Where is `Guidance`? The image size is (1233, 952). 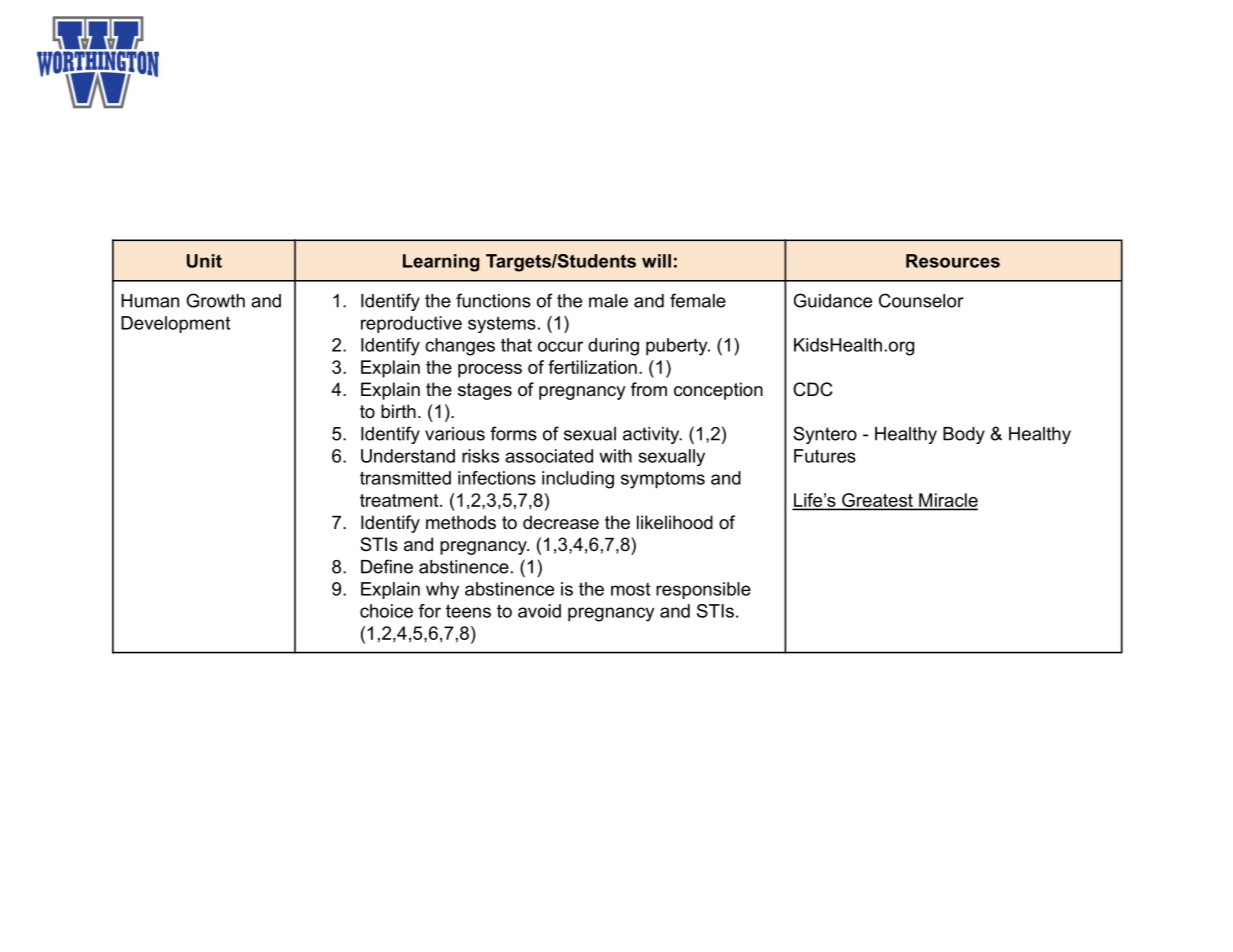 Guidance is located at coordinates (833, 300).
